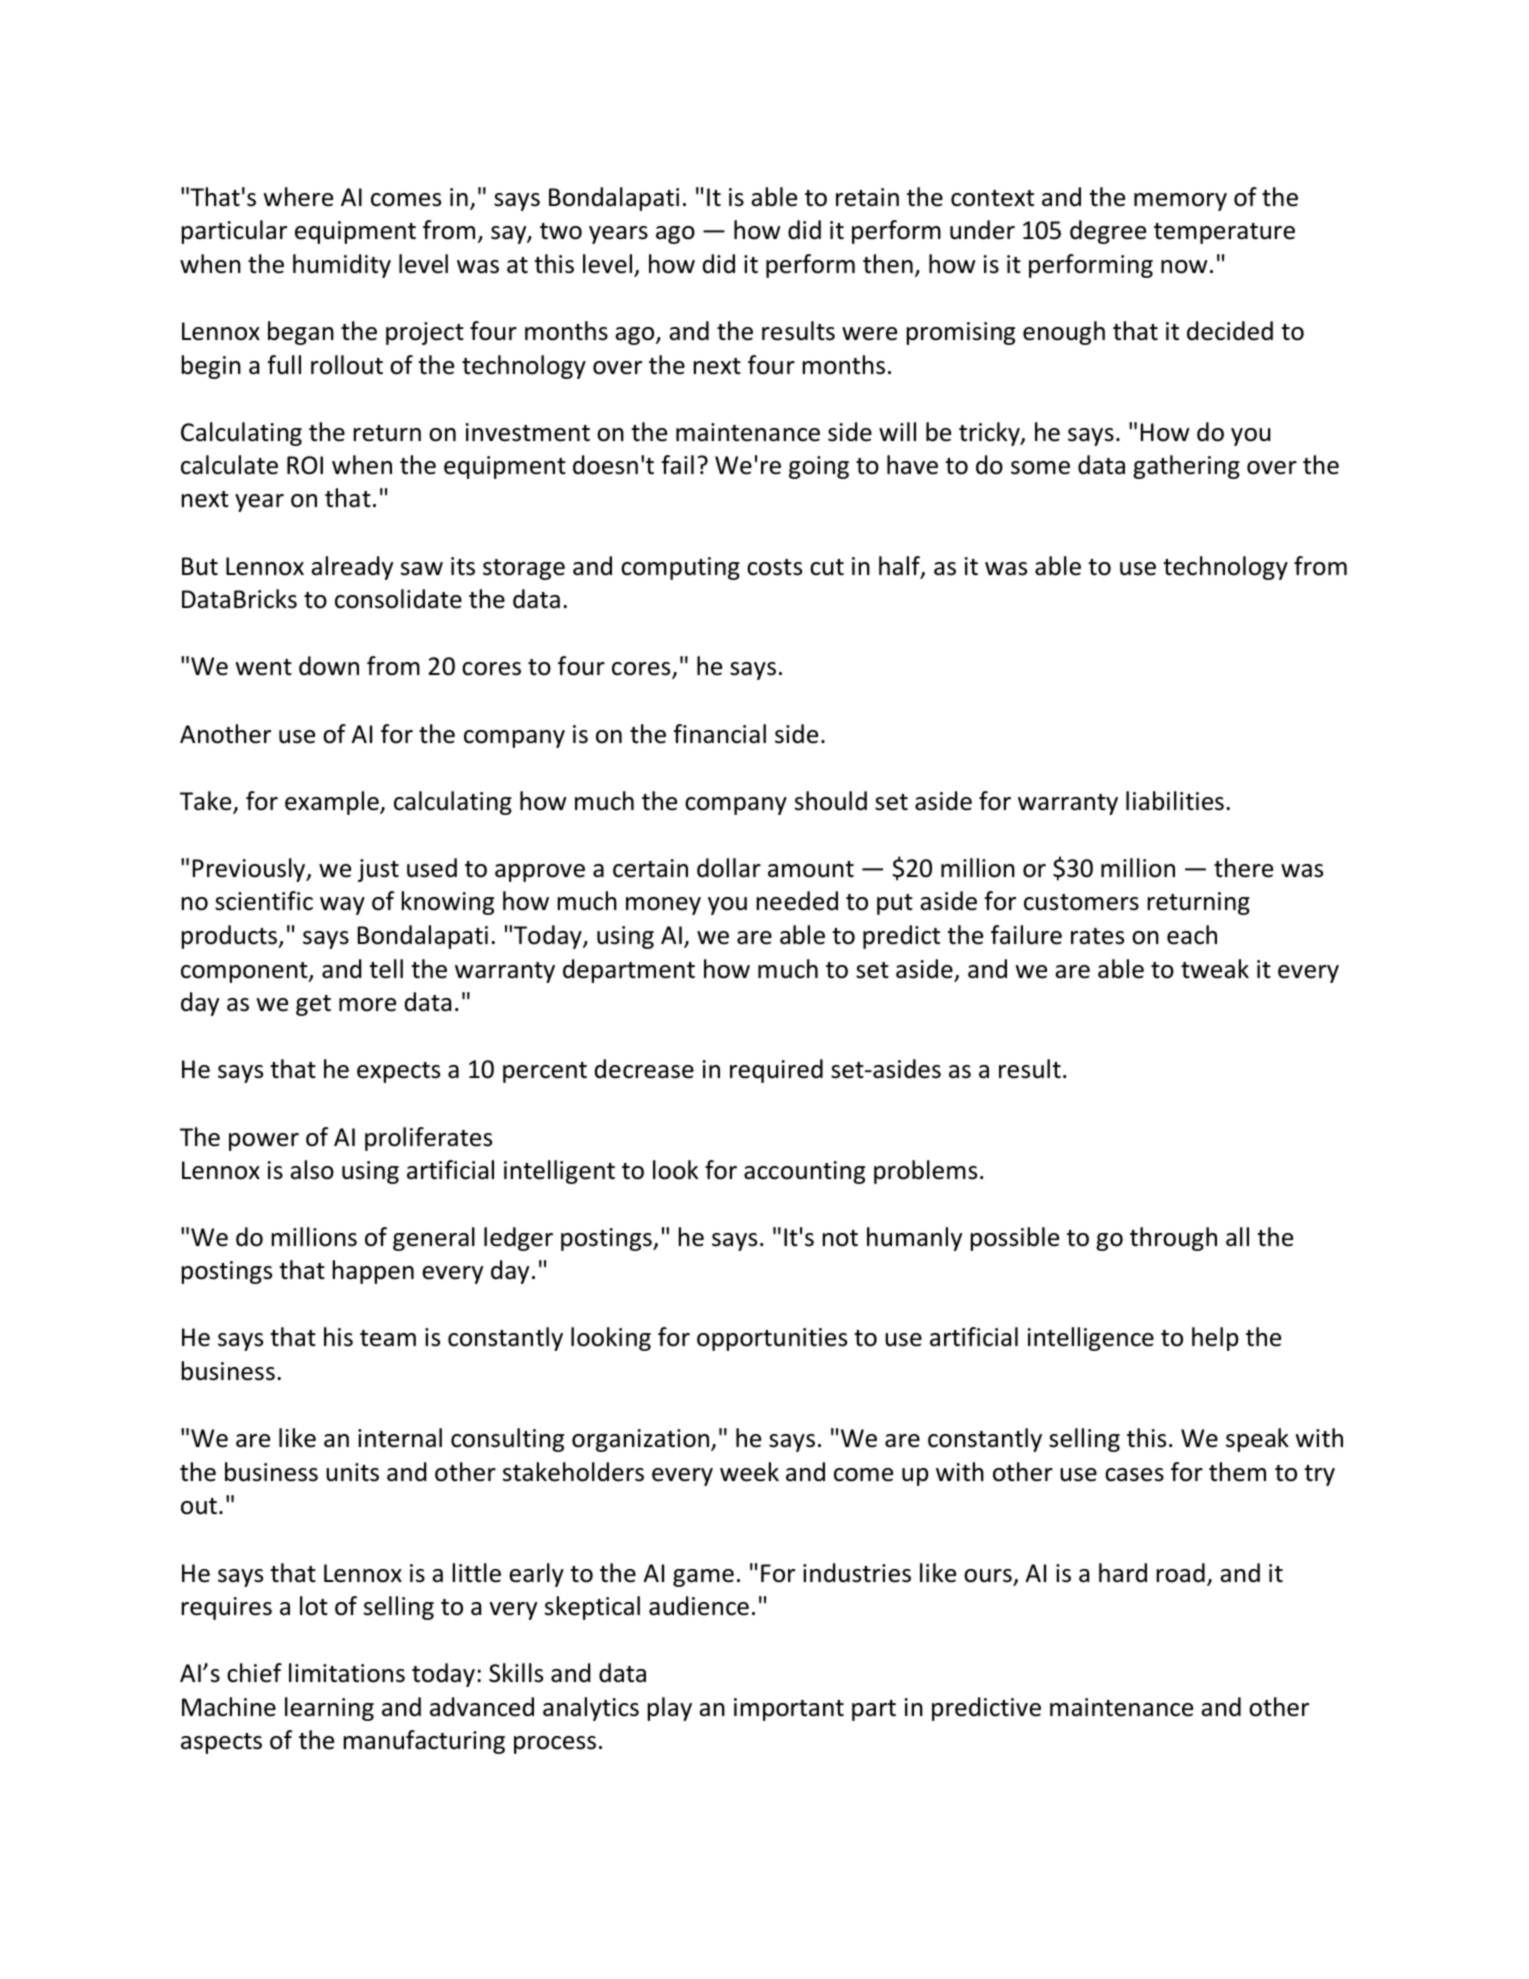 The height and width of the screenshot is (1979, 1529). Describe the element at coordinates (313, 1005) in the screenshot. I see `get` at that location.
